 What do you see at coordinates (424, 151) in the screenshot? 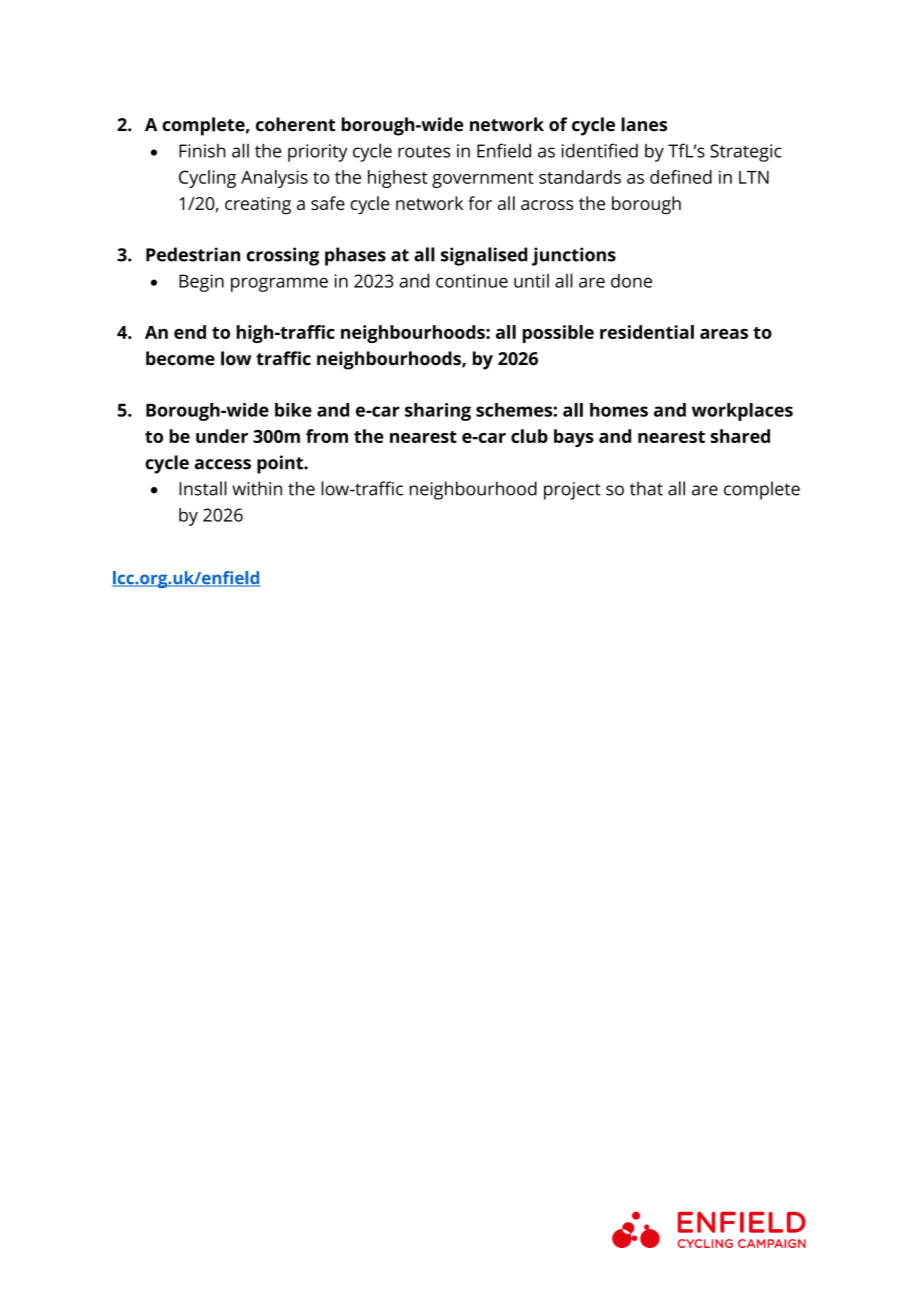
I see `routes` at bounding box center [424, 151].
